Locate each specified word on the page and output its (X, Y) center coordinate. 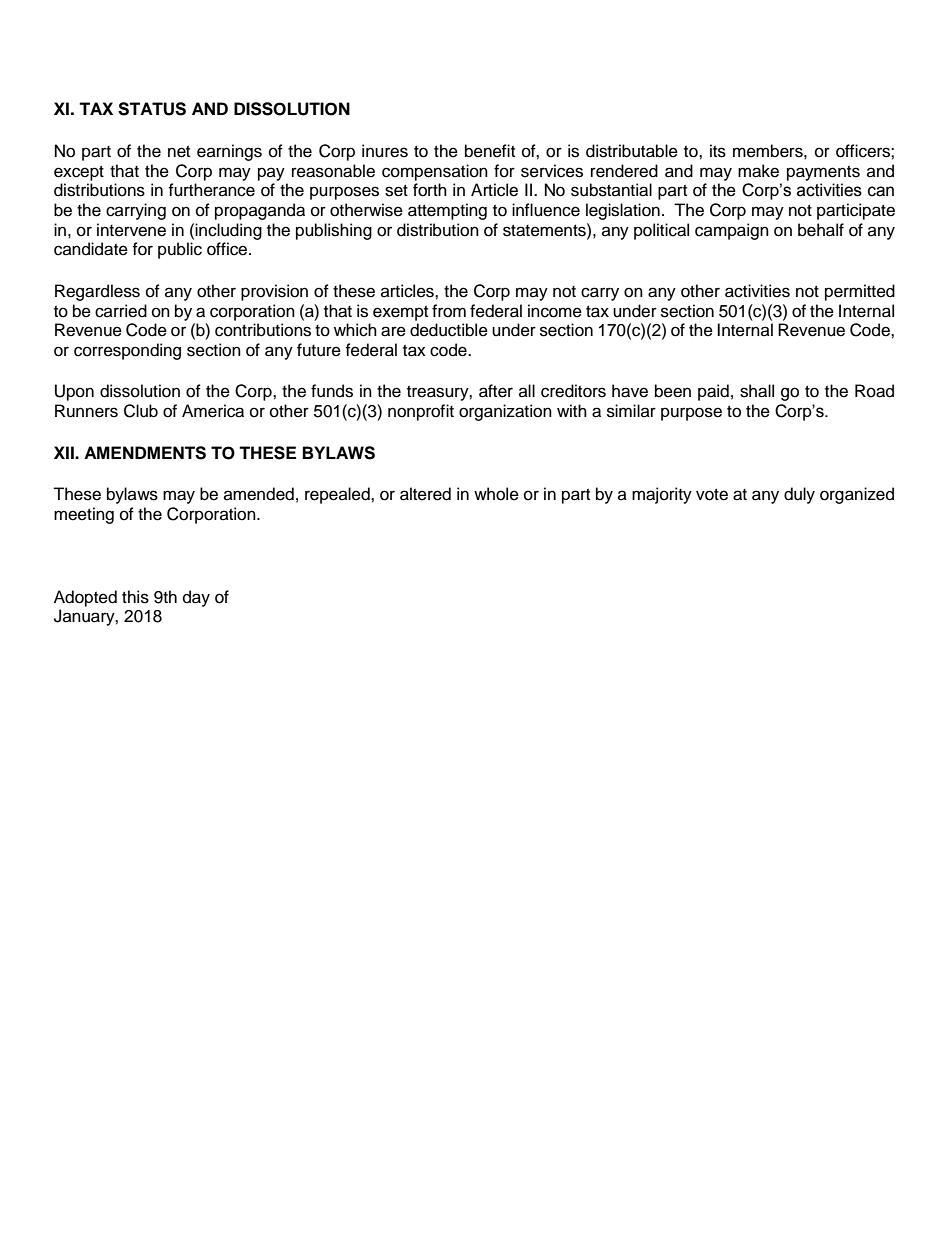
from (449, 311)
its (718, 151)
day (196, 598)
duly (799, 495)
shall (757, 391)
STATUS (152, 109)
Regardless (97, 292)
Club (141, 411)
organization (505, 412)
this (135, 597)
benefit (490, 151)
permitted (860, 292)
